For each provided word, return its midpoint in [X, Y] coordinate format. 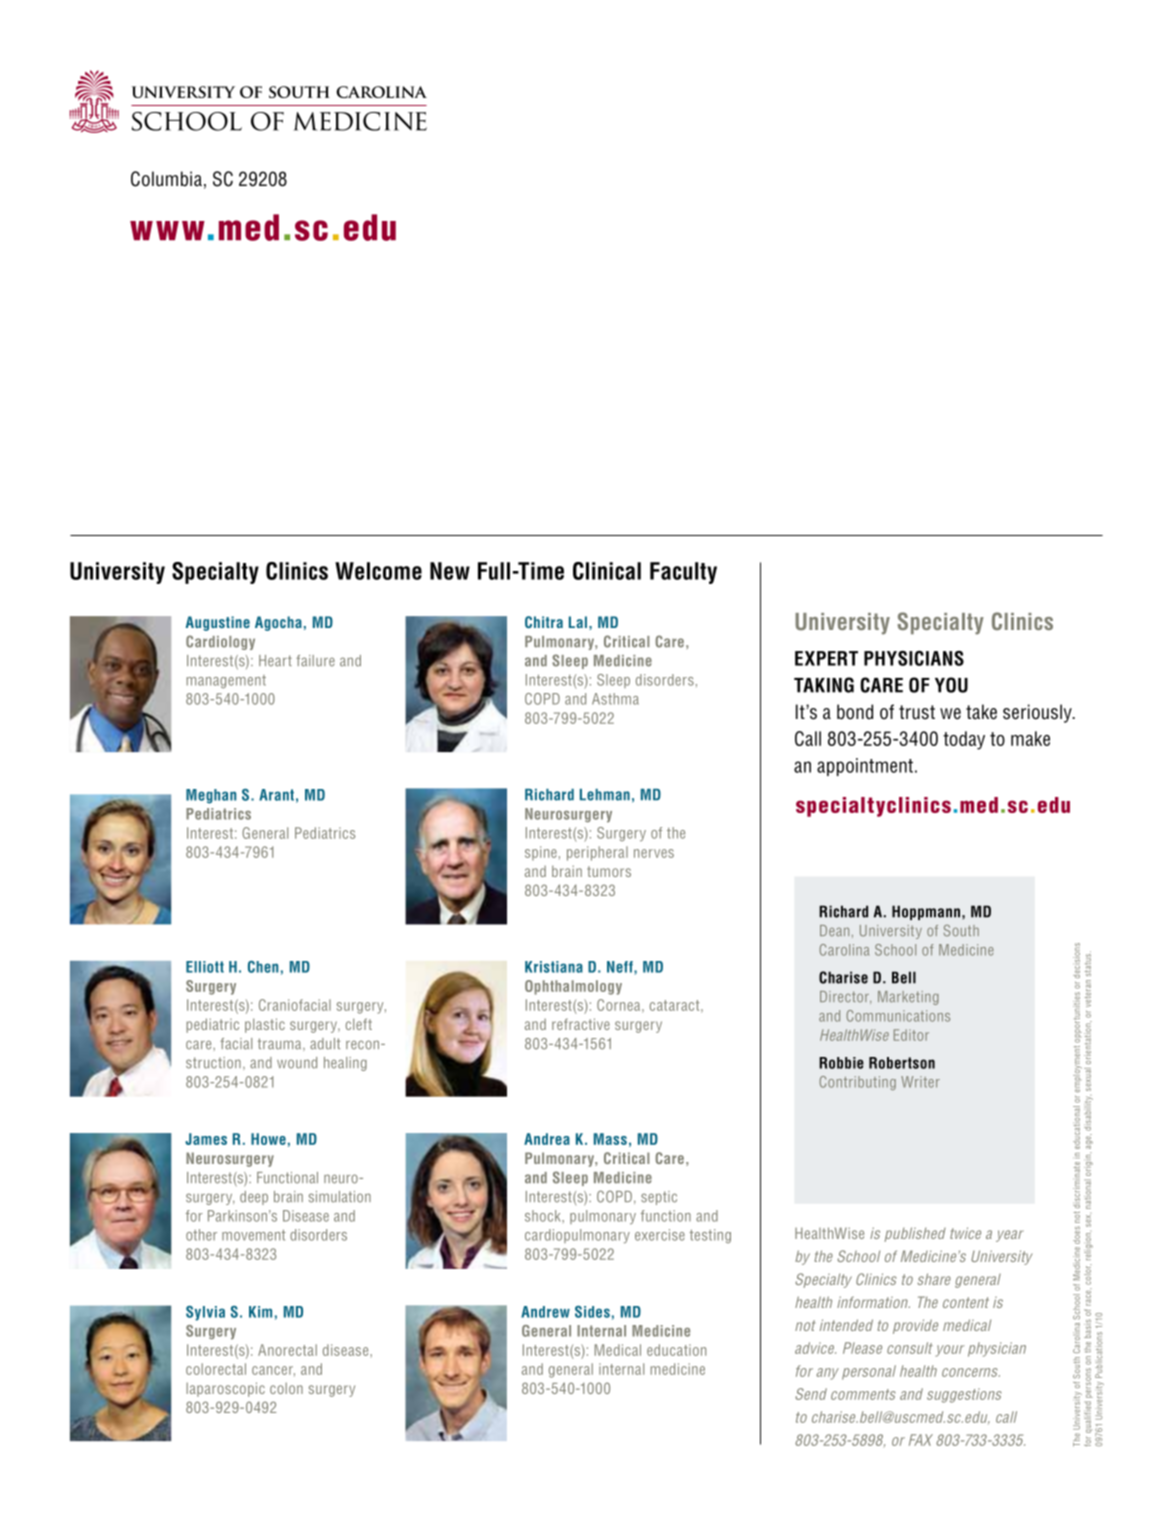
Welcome [378, 571]
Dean [834, 930]
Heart [275, 661]
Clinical [607, 571]
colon [286, 1388]
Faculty [683, 573]
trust [917, 712]
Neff [621, 968]
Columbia [166, 179]
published [915, 1234]
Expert [826, 658]
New [450, 571]
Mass [610, 1139]
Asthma [615, 699]
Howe [268, 1139]
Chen [263, 967]
